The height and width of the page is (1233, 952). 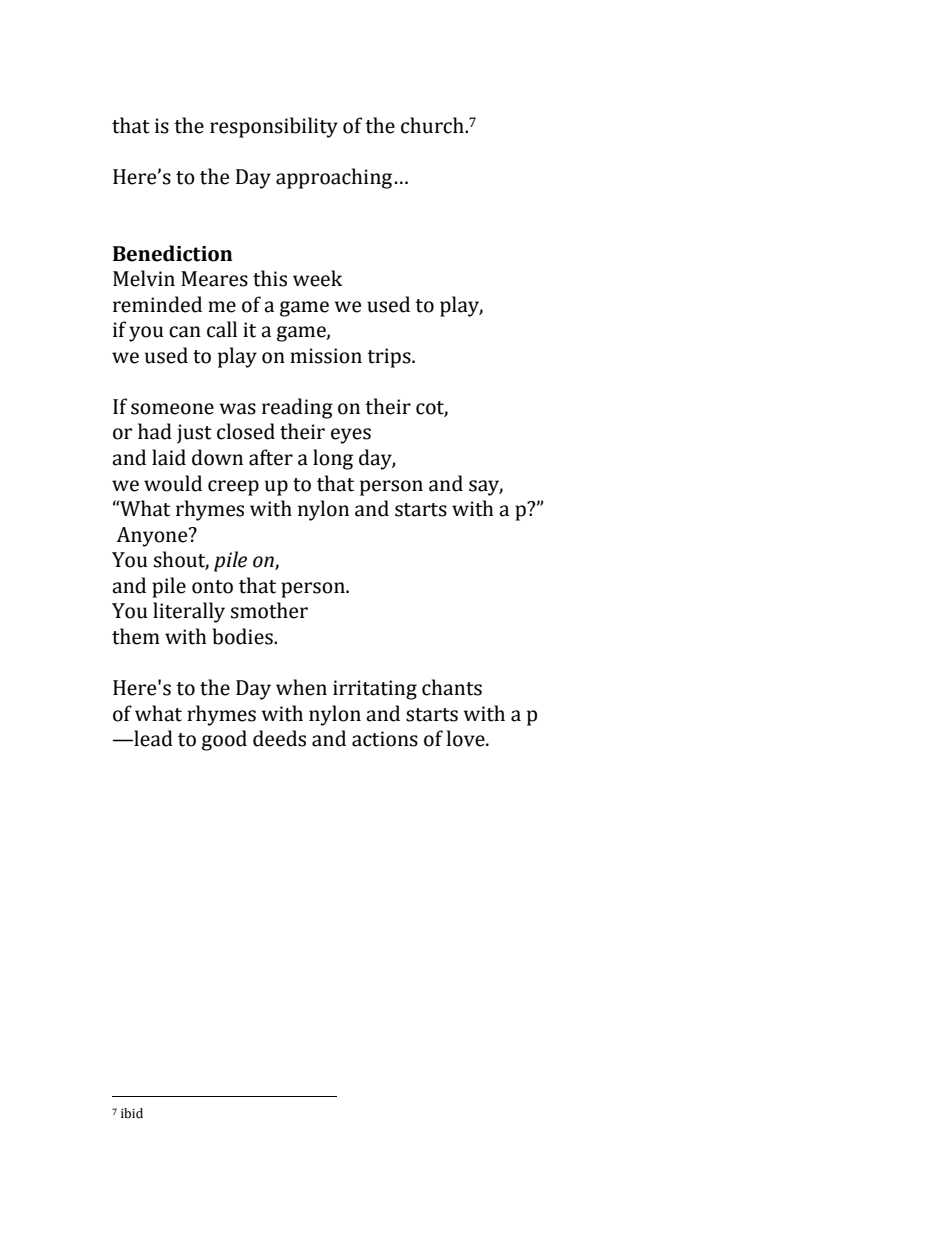 I want to click on Benediction, so click(x=173, y=253).
